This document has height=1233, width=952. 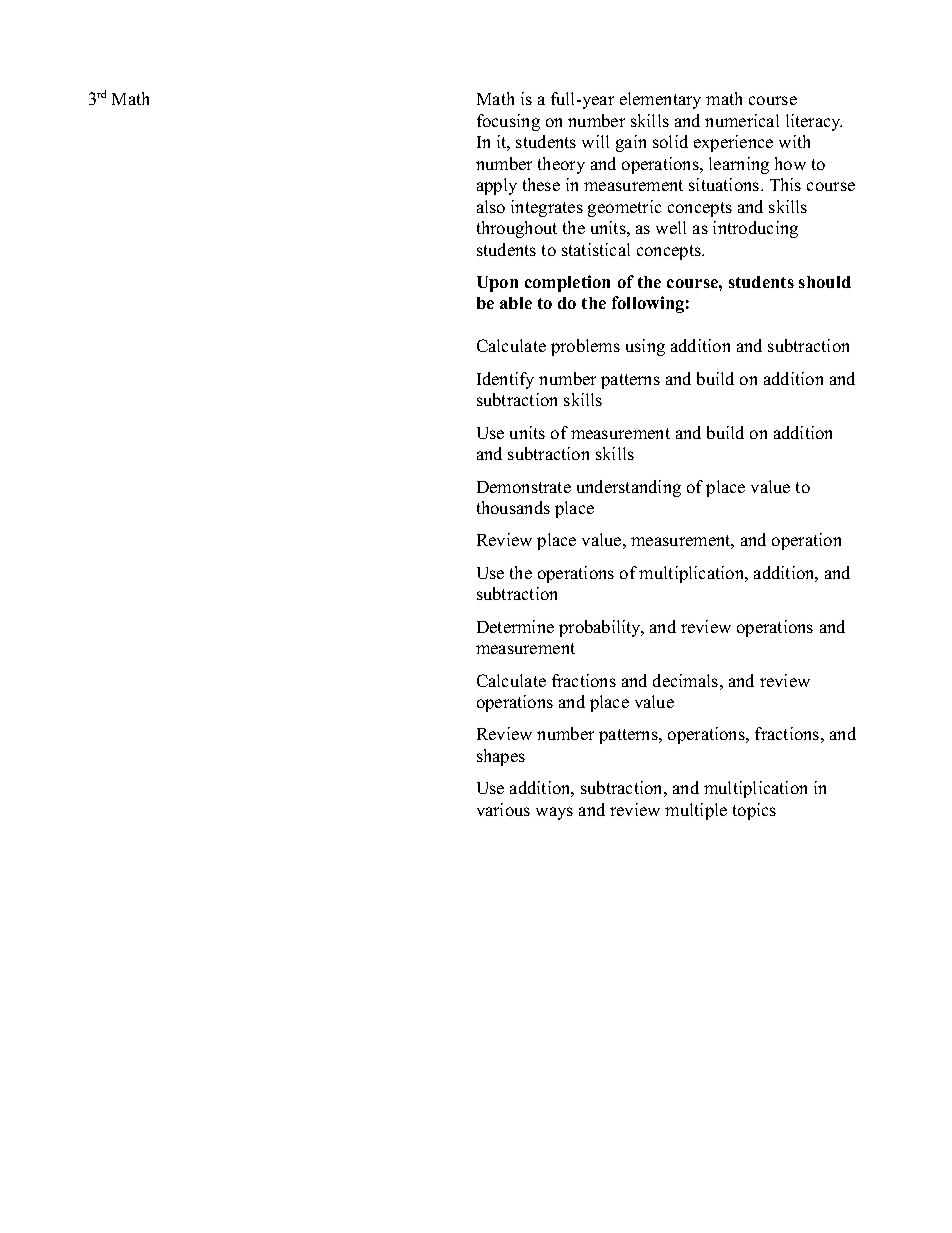 I want to click on problems, so click(x=585, y=347).
